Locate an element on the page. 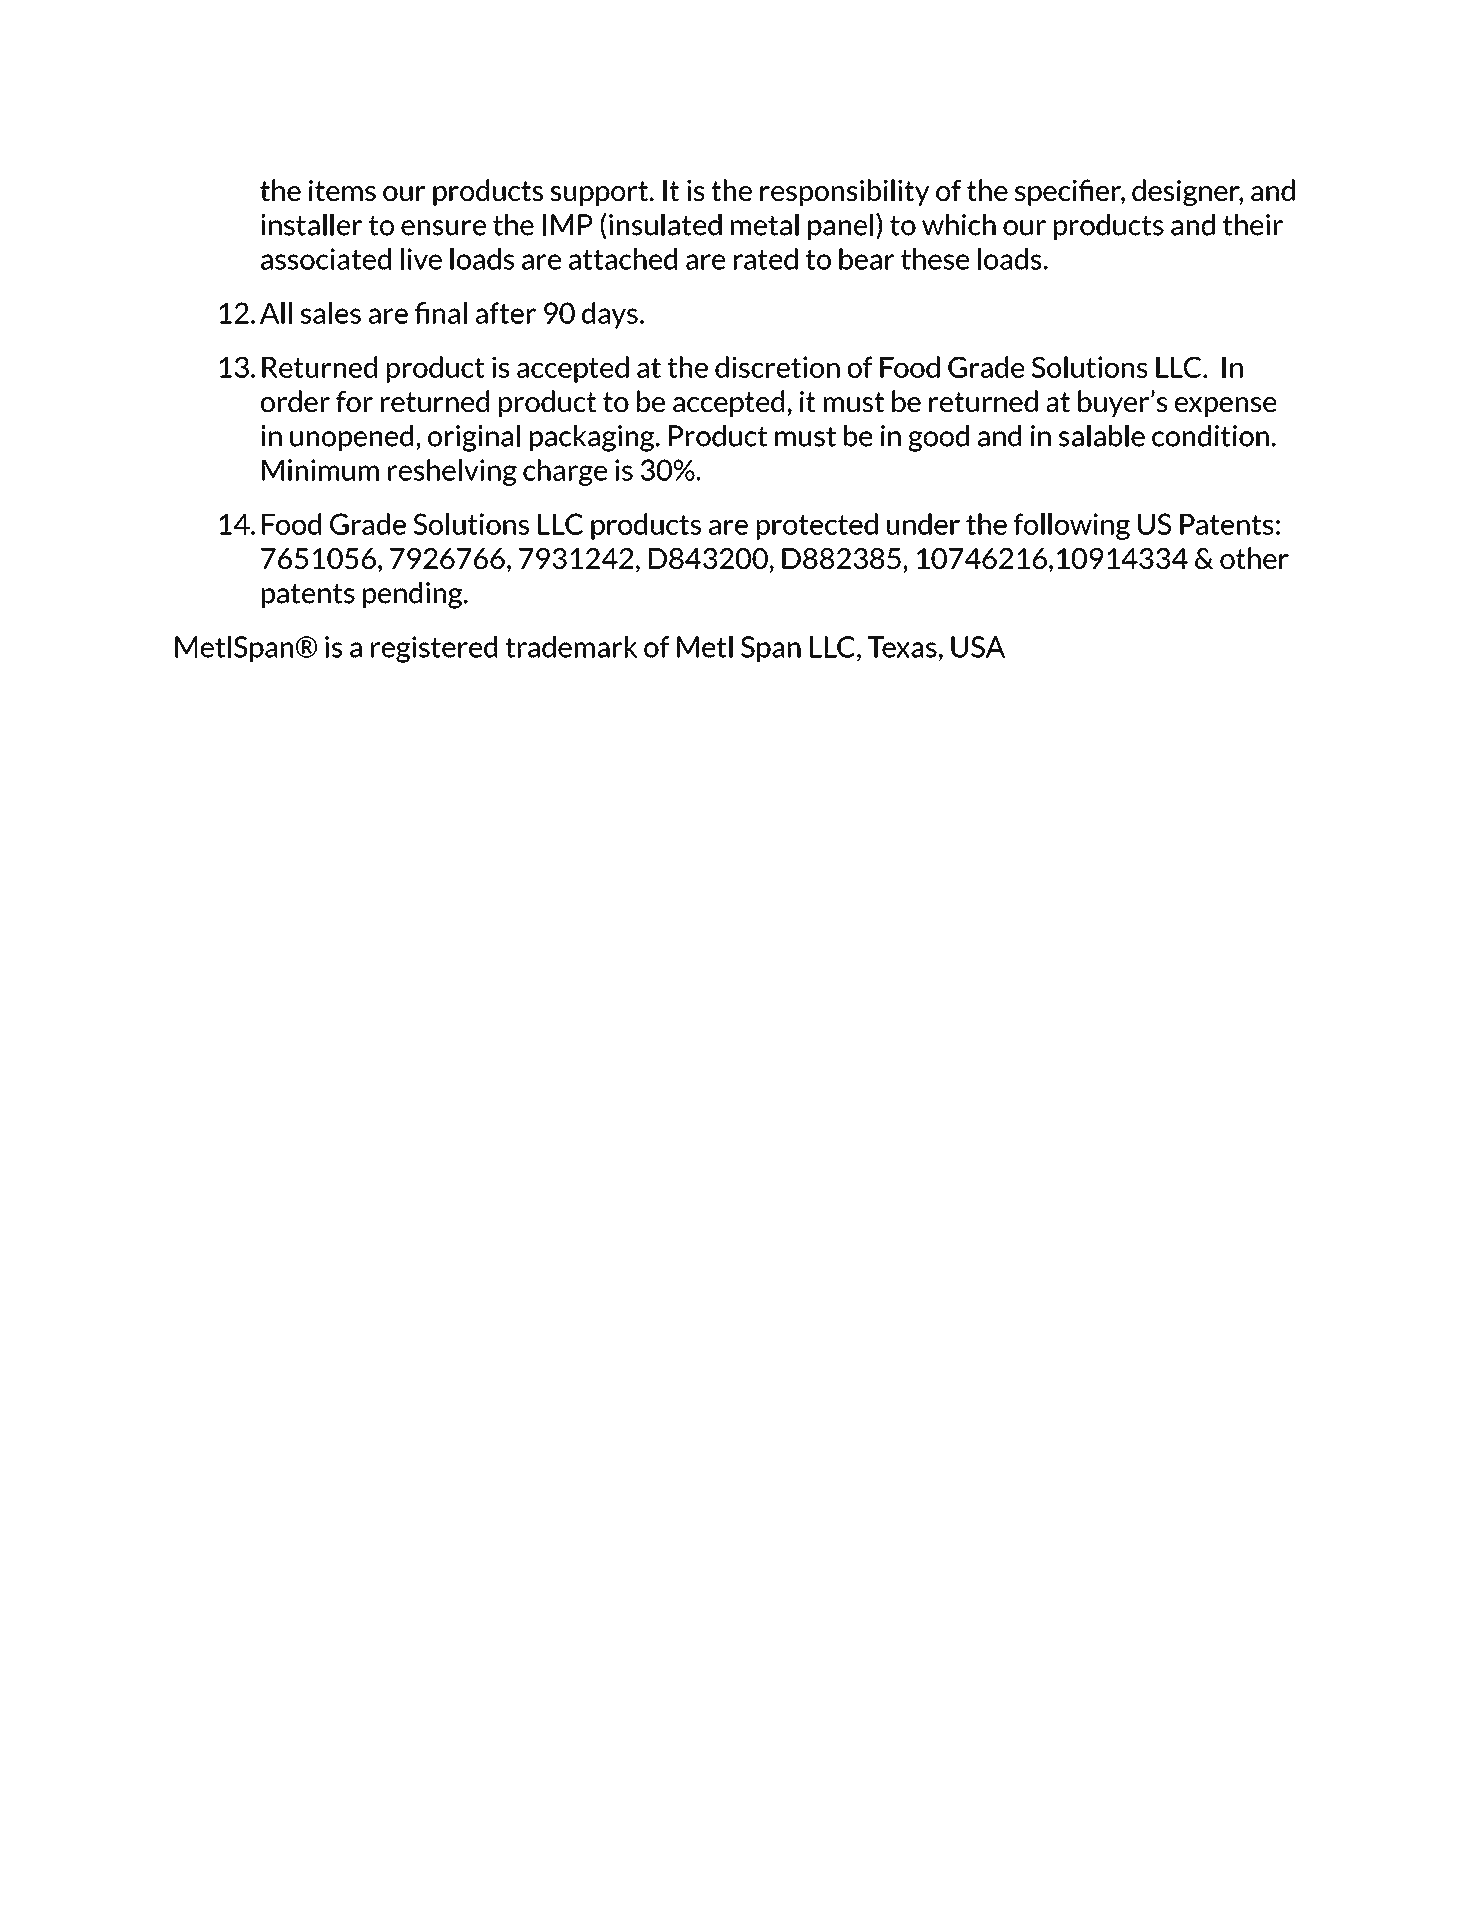 The width and height of the page is (1472, 1905). USA is located at coordinates (978, 647).
